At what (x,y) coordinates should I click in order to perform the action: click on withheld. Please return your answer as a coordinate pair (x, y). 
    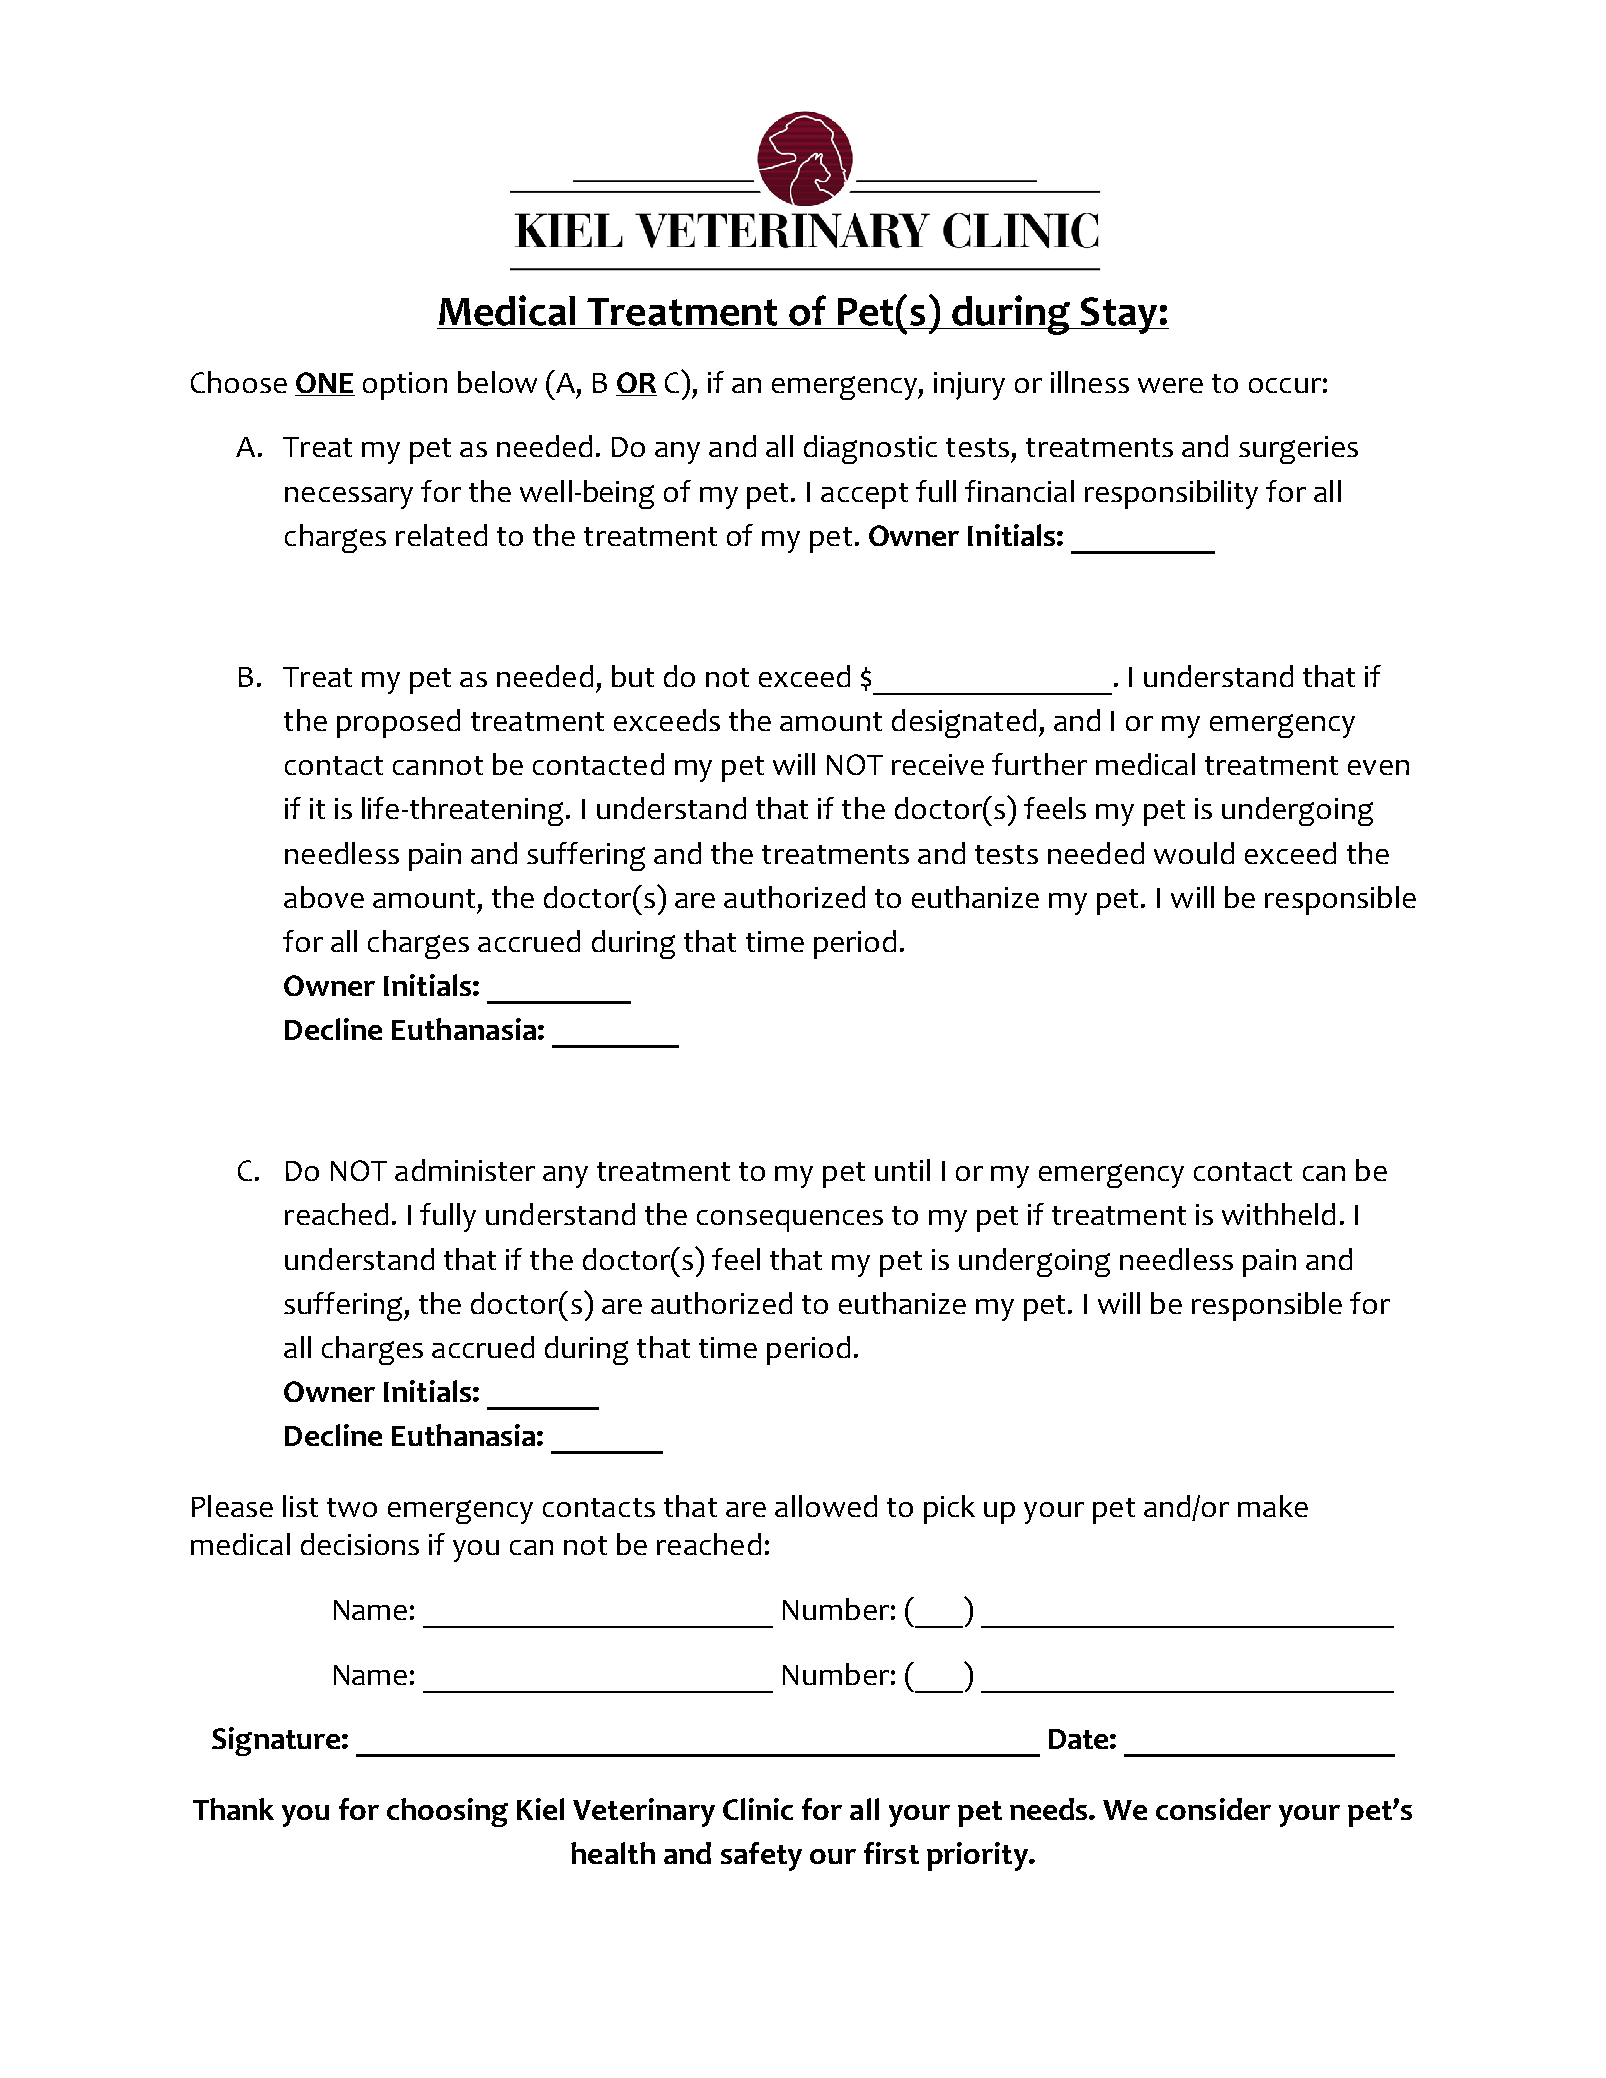
    Looking at the image, I should click on (1278, 1214).
